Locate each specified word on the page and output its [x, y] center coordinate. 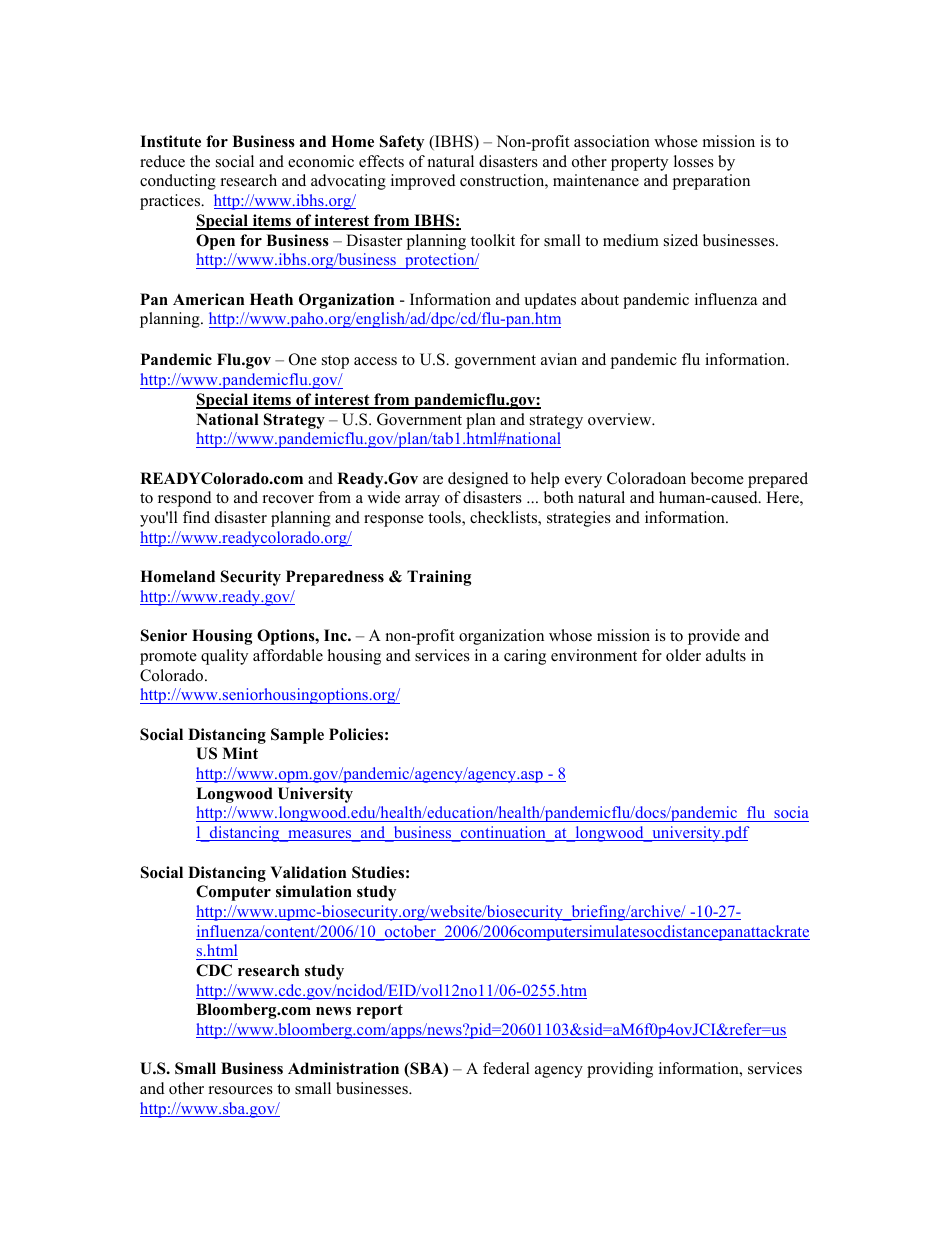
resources [241, 1090]
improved [423, 182]
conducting [178, 182]
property [639, 164]
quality [224, 657]
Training [439, 578]
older [683, 655]
